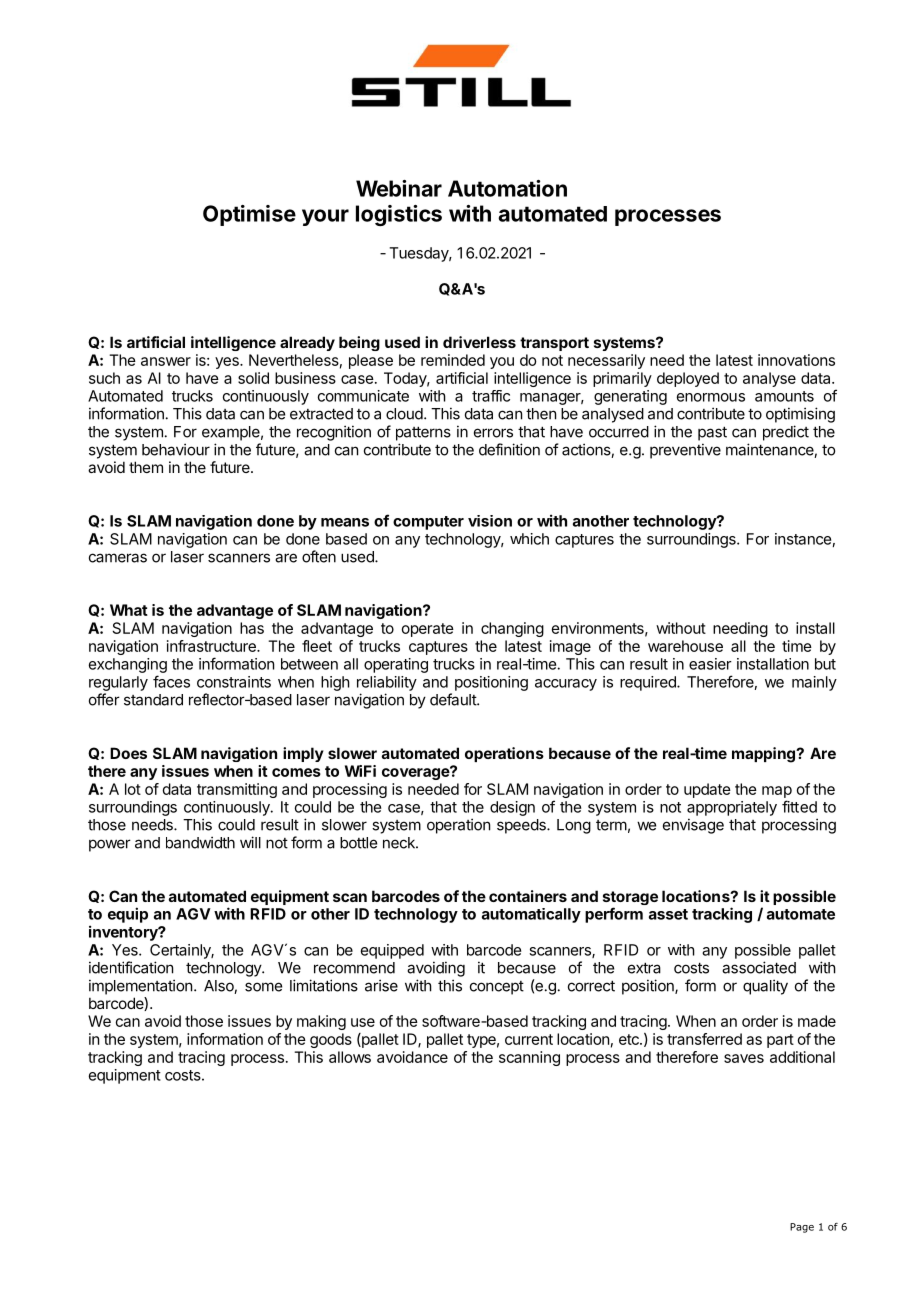 This screenshot has width=924, height=1308. Describe the element at coordinates (802, 1228) in the screenshot. I see `Page` at that location.
